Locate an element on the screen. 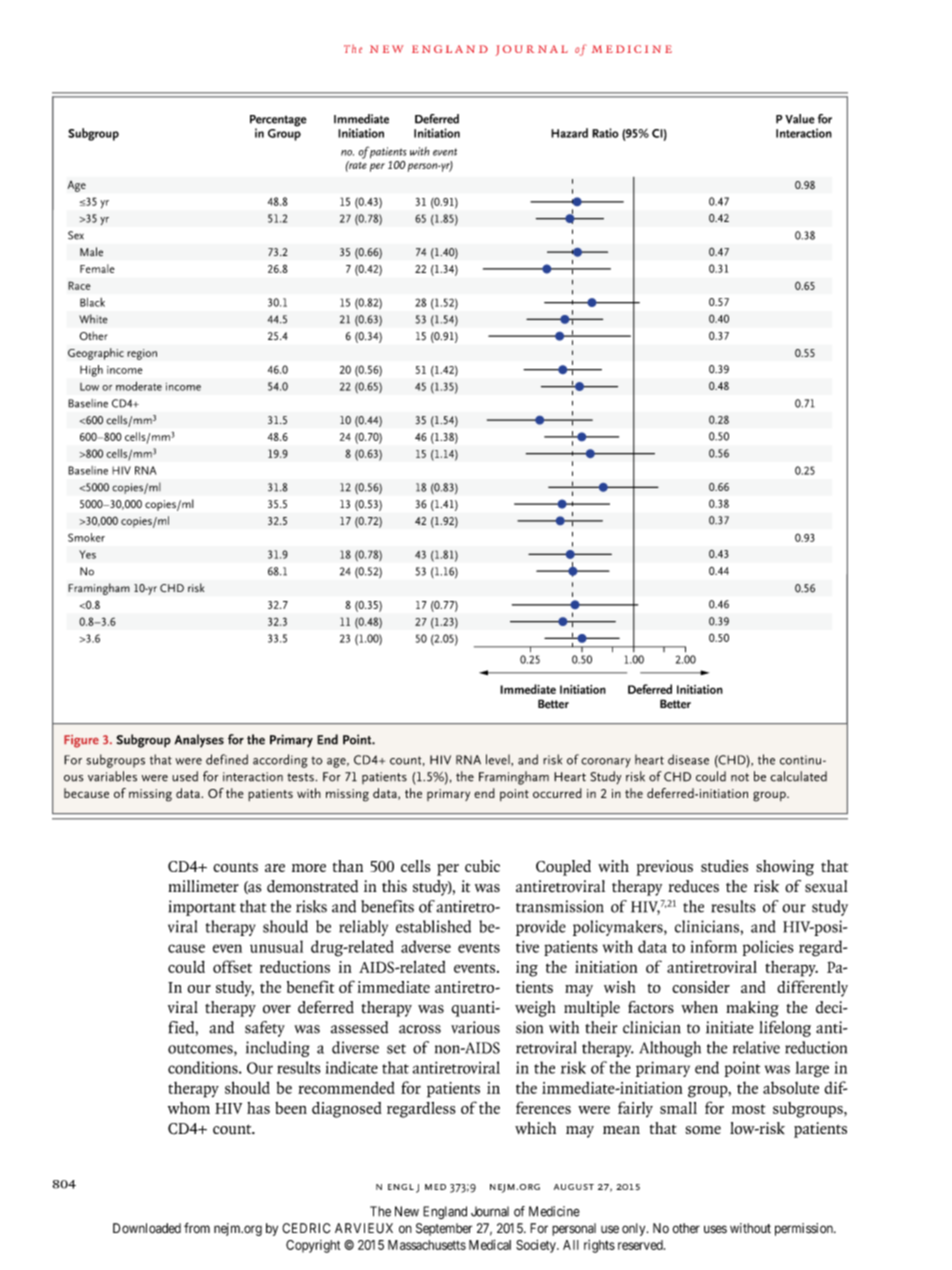 The image size is (952, 1270). Value is located at coordinates (800, 119).
